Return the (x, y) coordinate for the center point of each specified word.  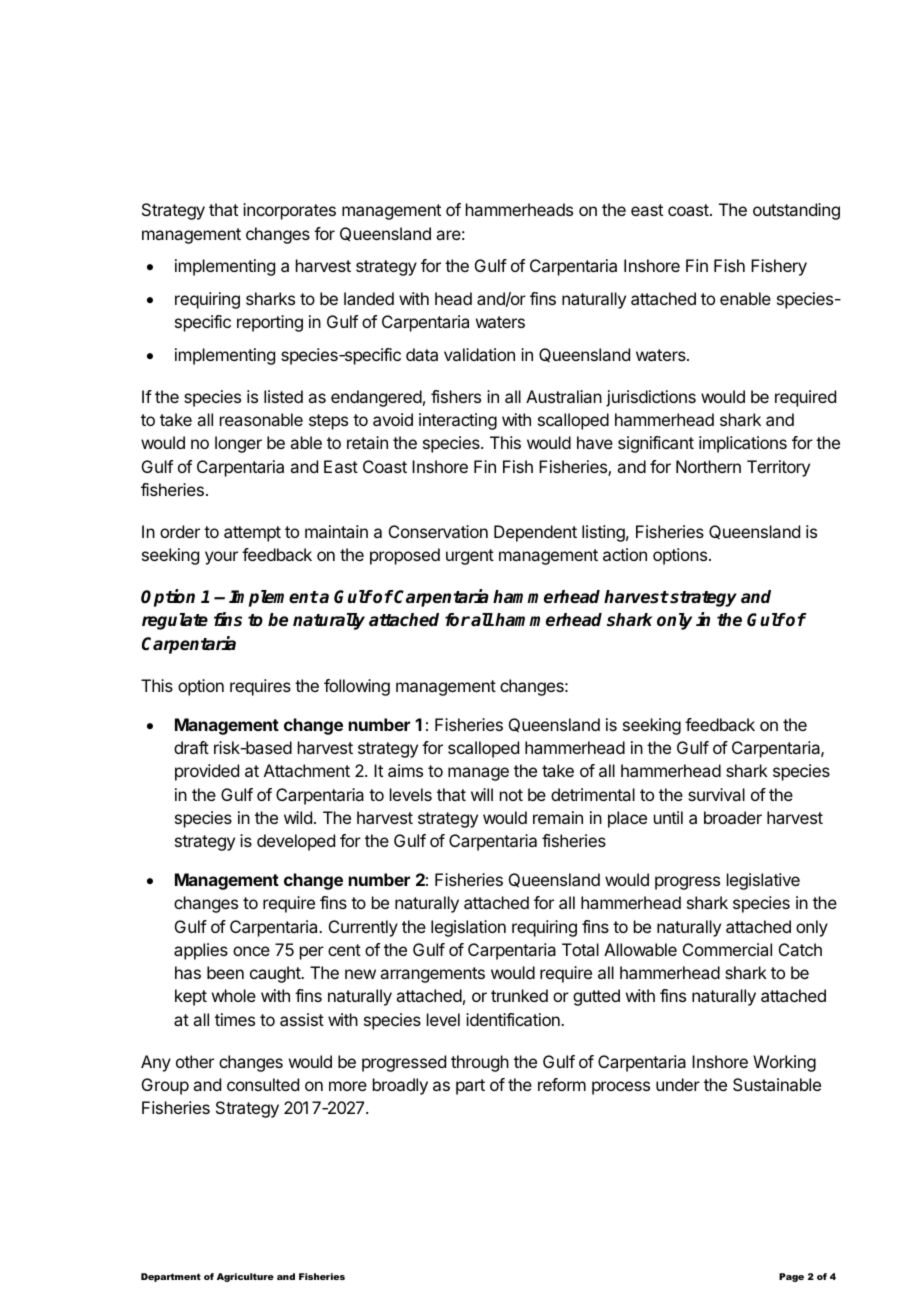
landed (369, 298)
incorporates (289, 211)
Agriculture (245, 1277)
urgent (470, 557)
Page (791, 1277)
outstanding (796, 211)
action (625, 554)
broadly (400, 1086)
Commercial (727, 949)
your (221, 558)
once (251, 951)
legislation (468, 928)
